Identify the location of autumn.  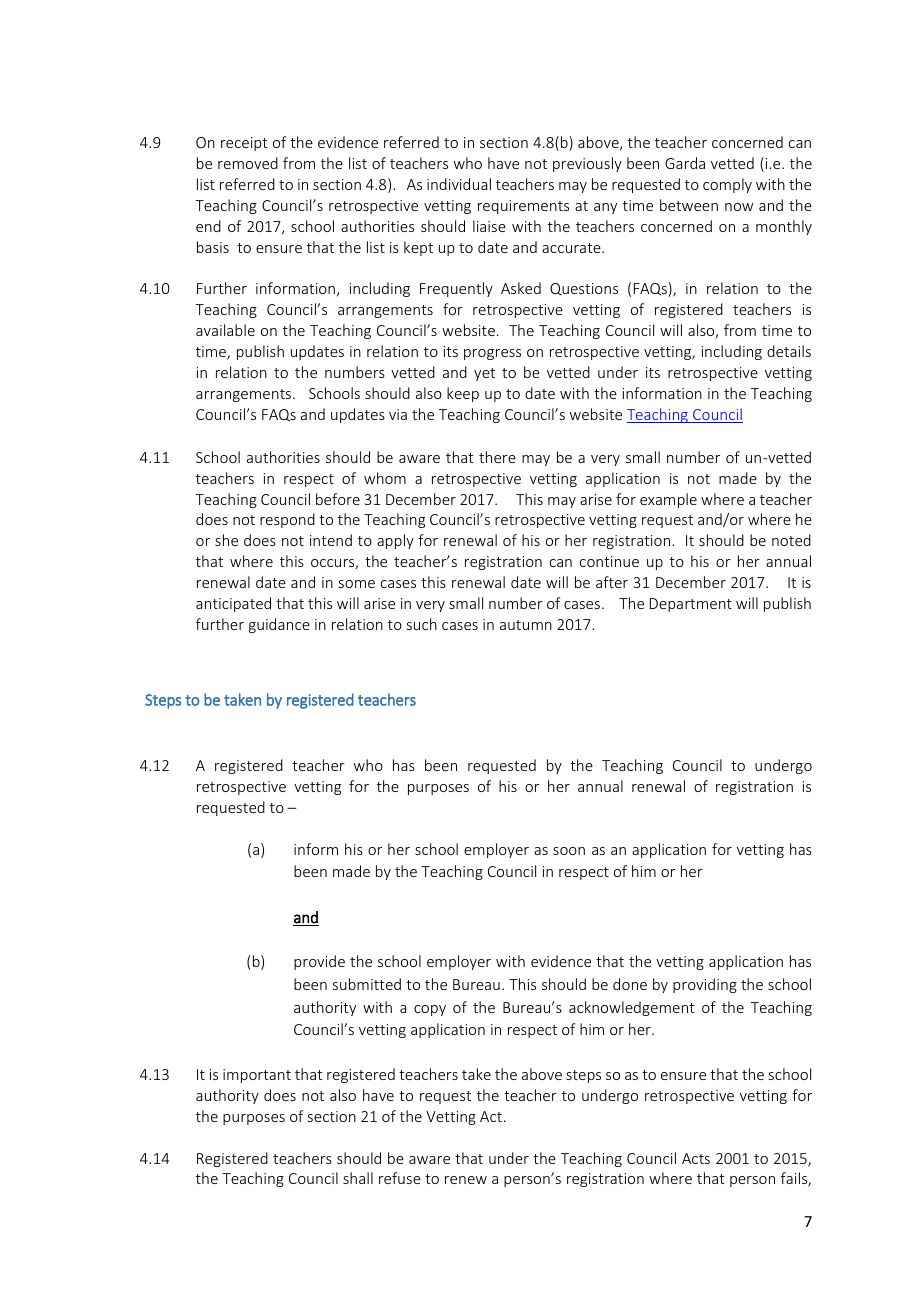
(526, 625).
